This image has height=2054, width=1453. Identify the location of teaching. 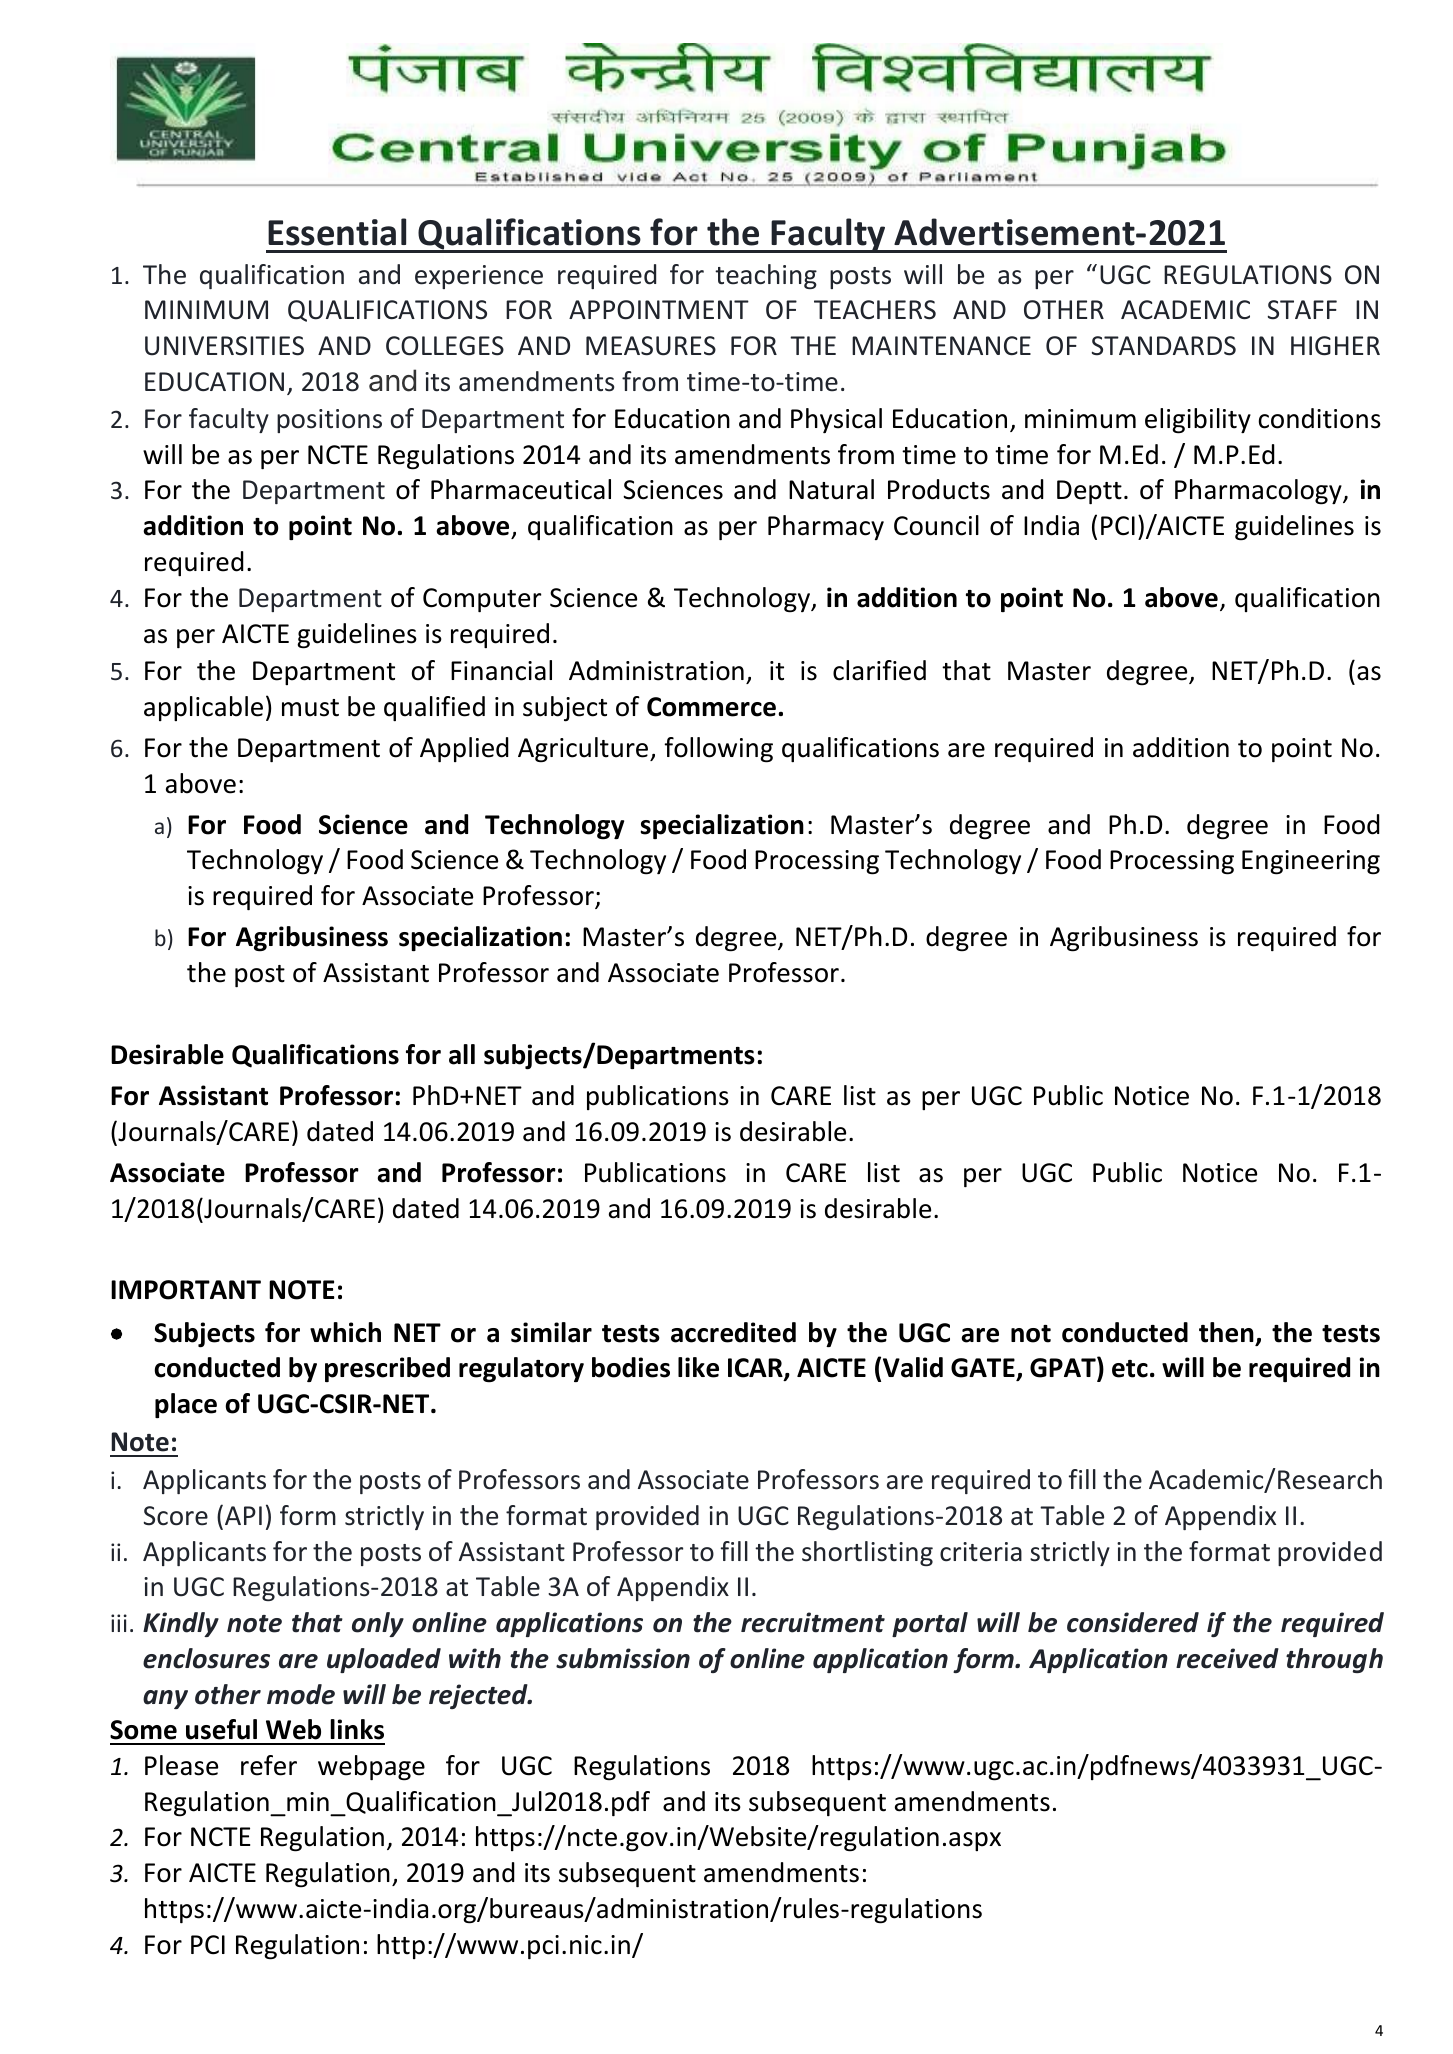
(766, 276).
